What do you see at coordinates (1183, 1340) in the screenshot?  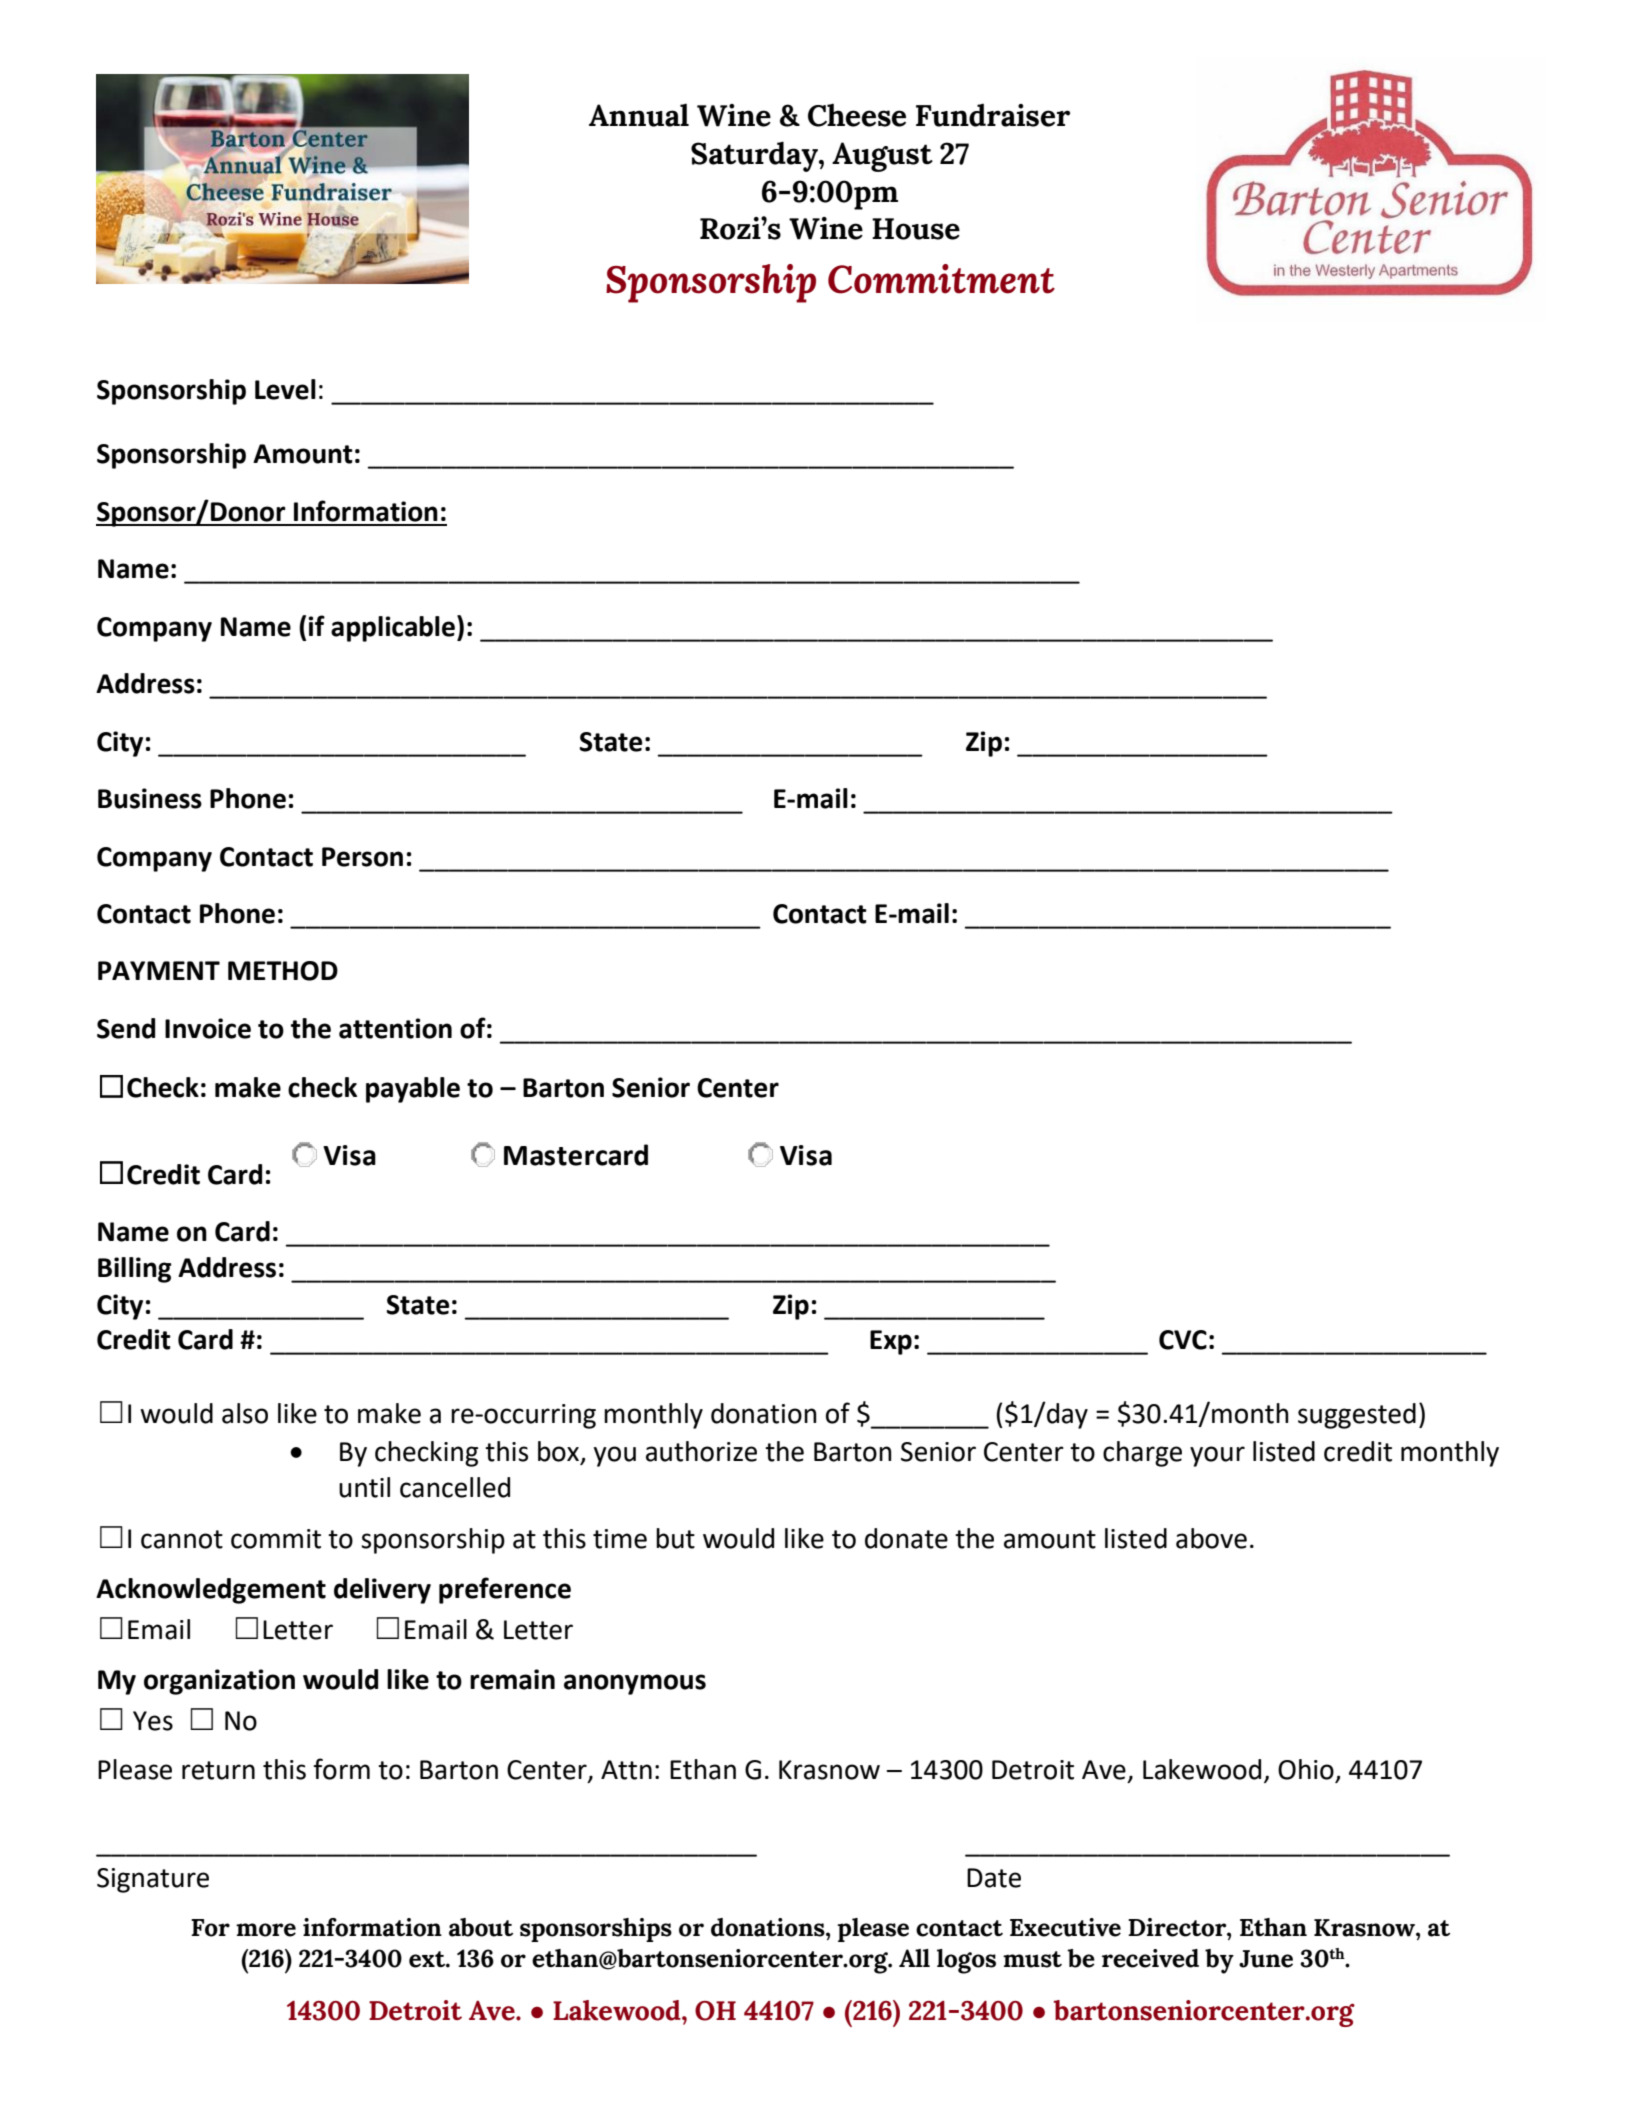 I see `CVC` at bounding box center [1183, 1340].
